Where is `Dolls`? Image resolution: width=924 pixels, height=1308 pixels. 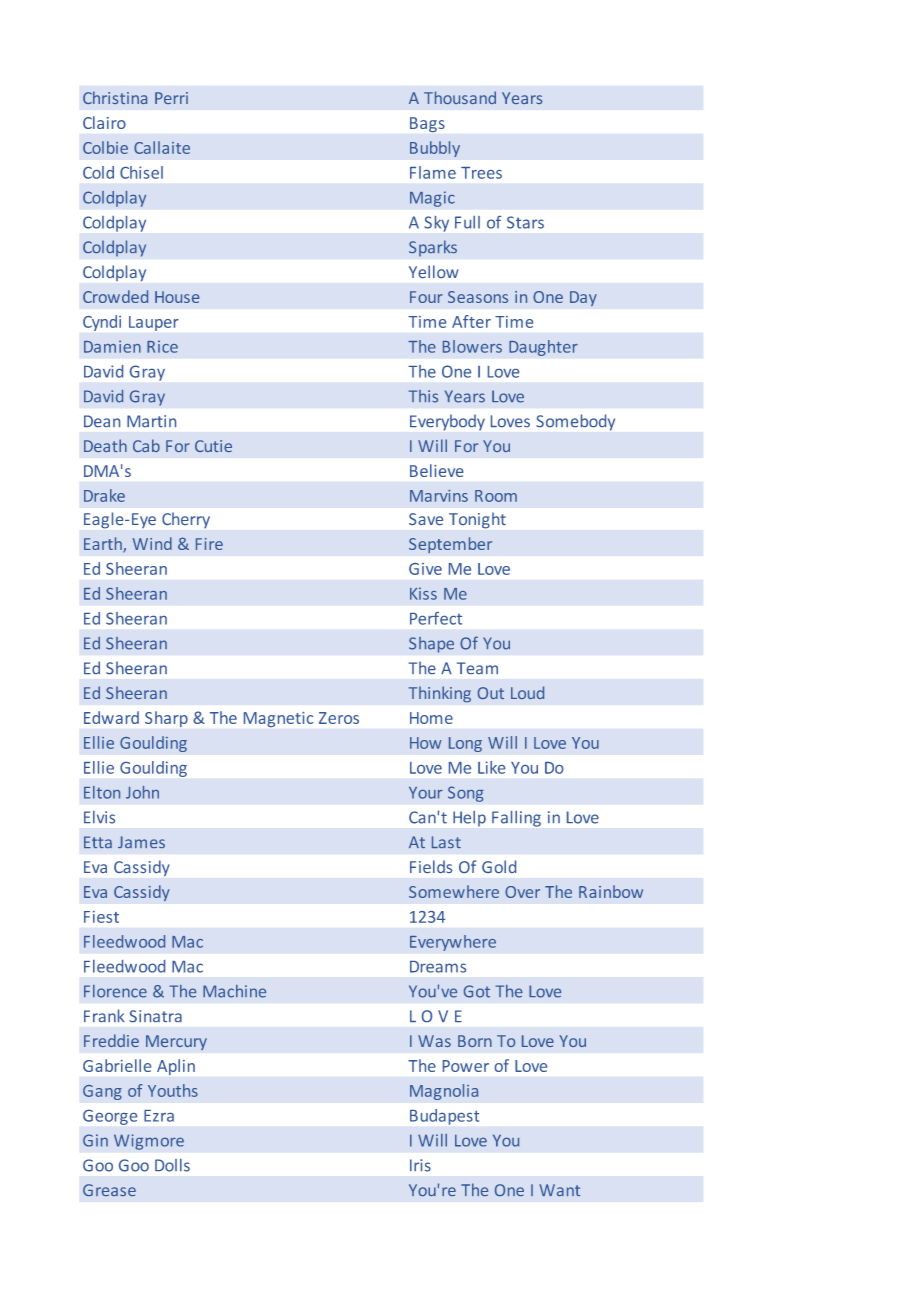
Dolls is located at coordinates (172, 1165).
